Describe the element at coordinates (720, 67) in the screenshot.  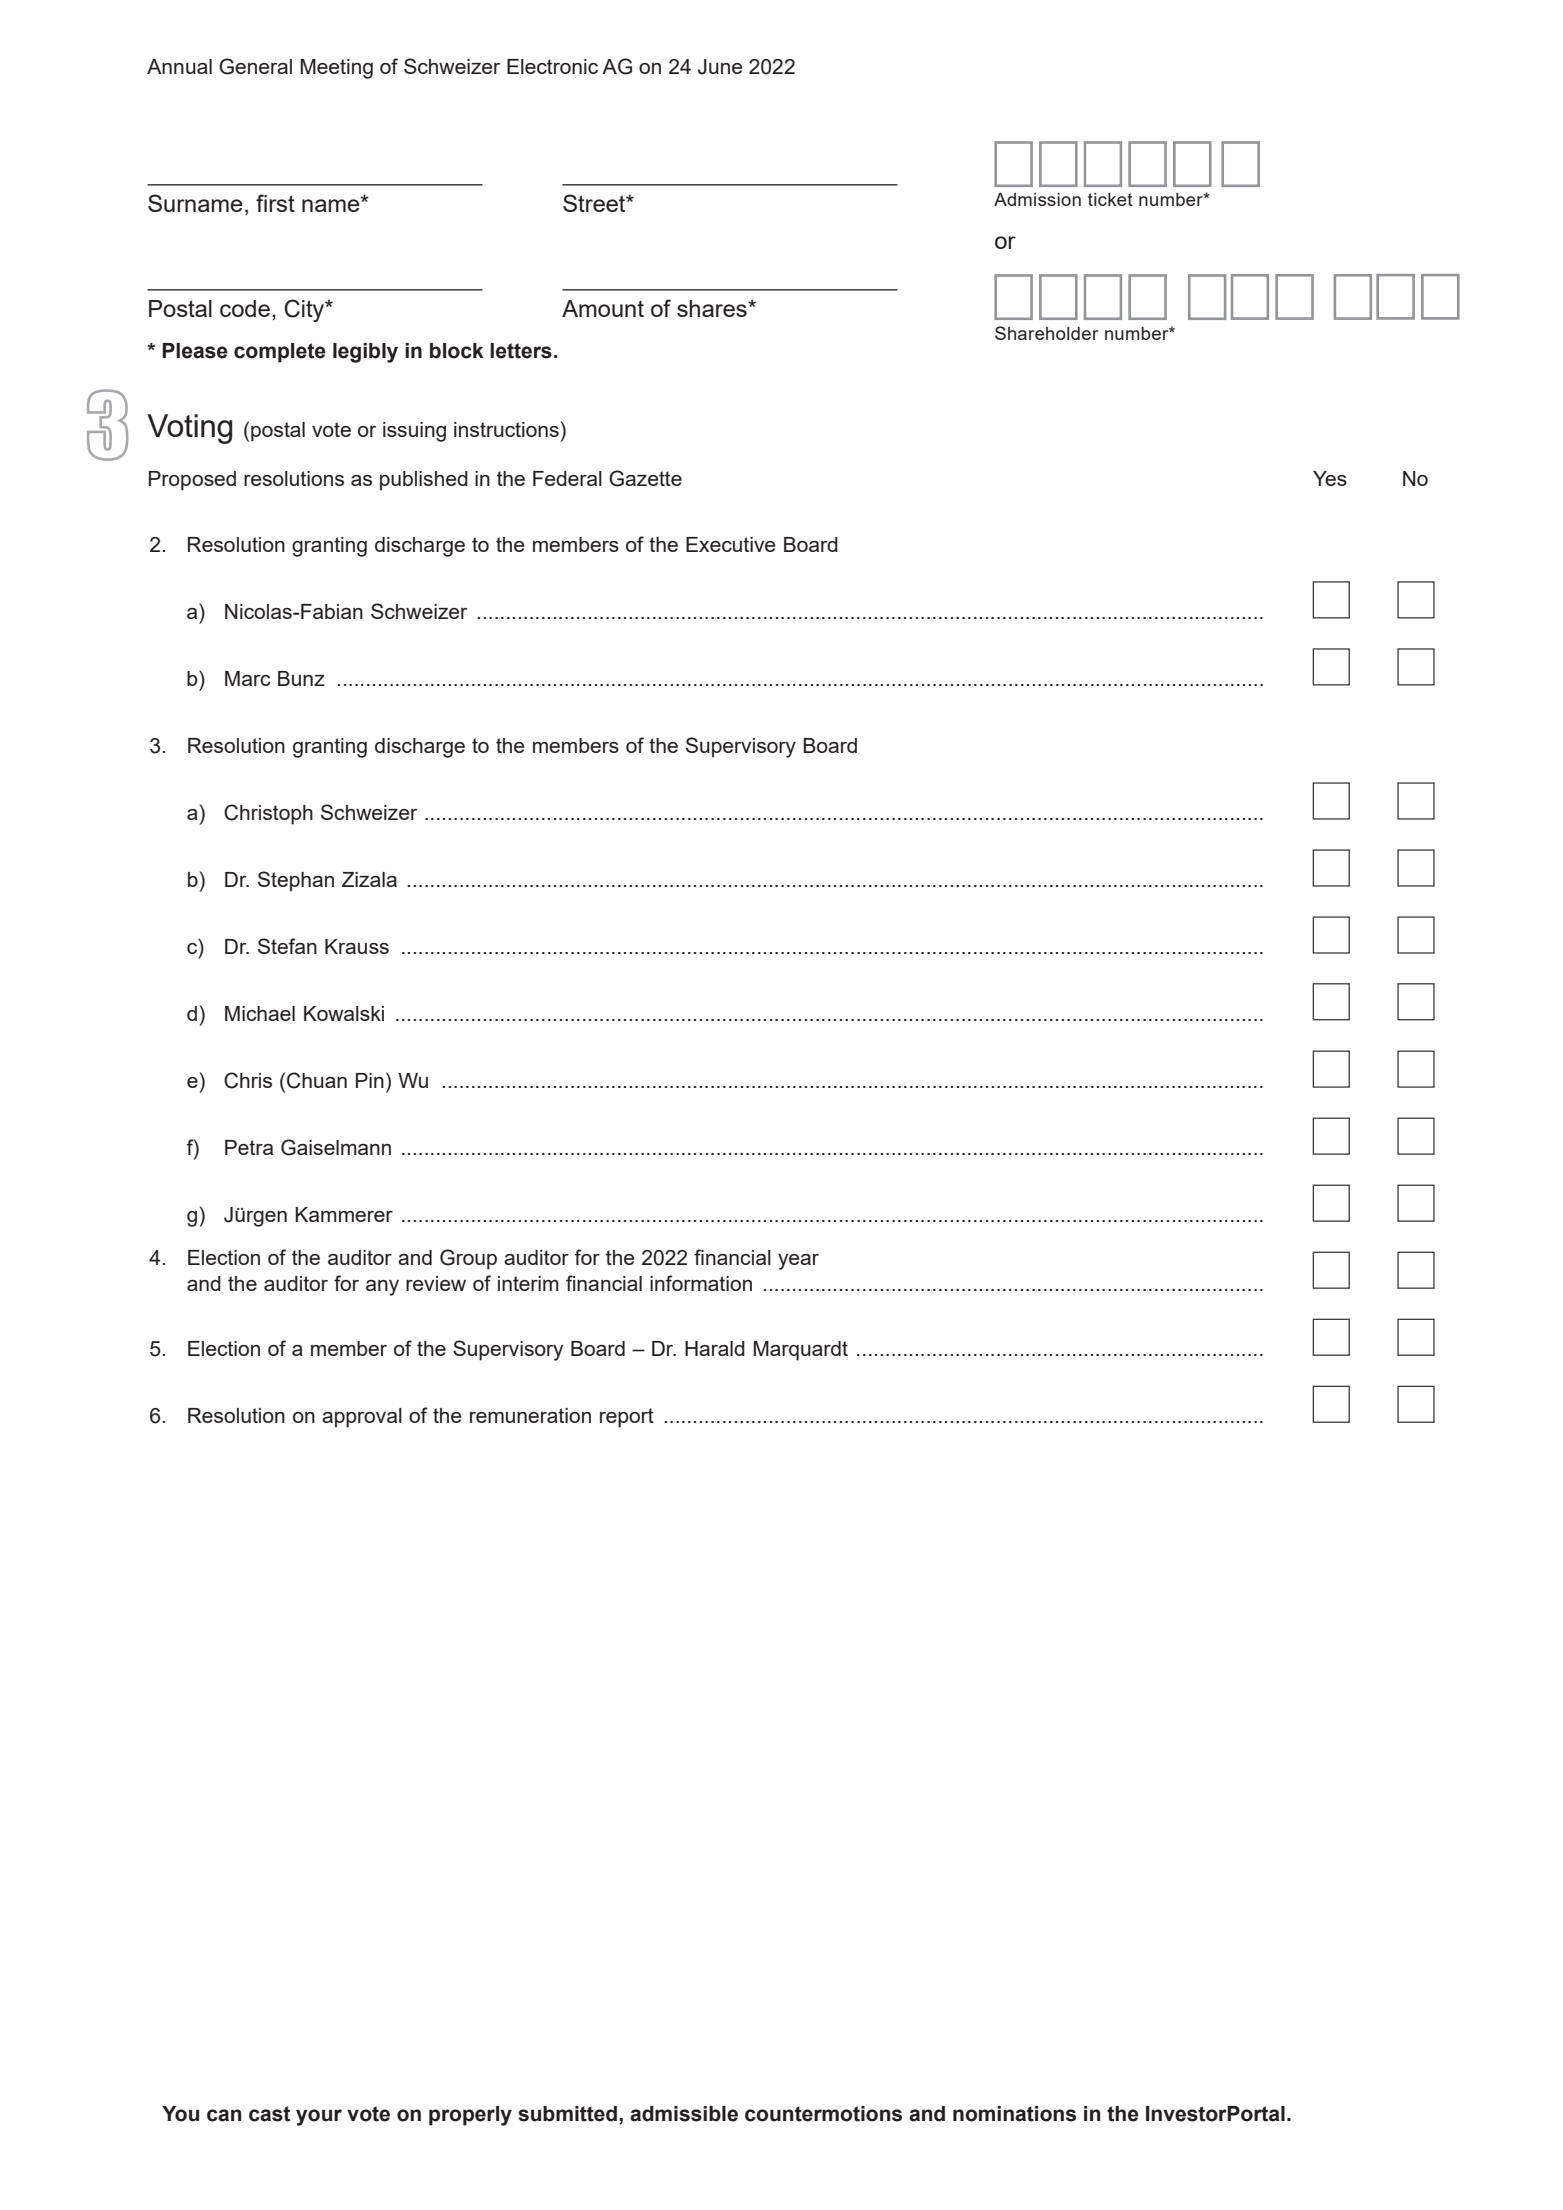
I see `June` at that location.
